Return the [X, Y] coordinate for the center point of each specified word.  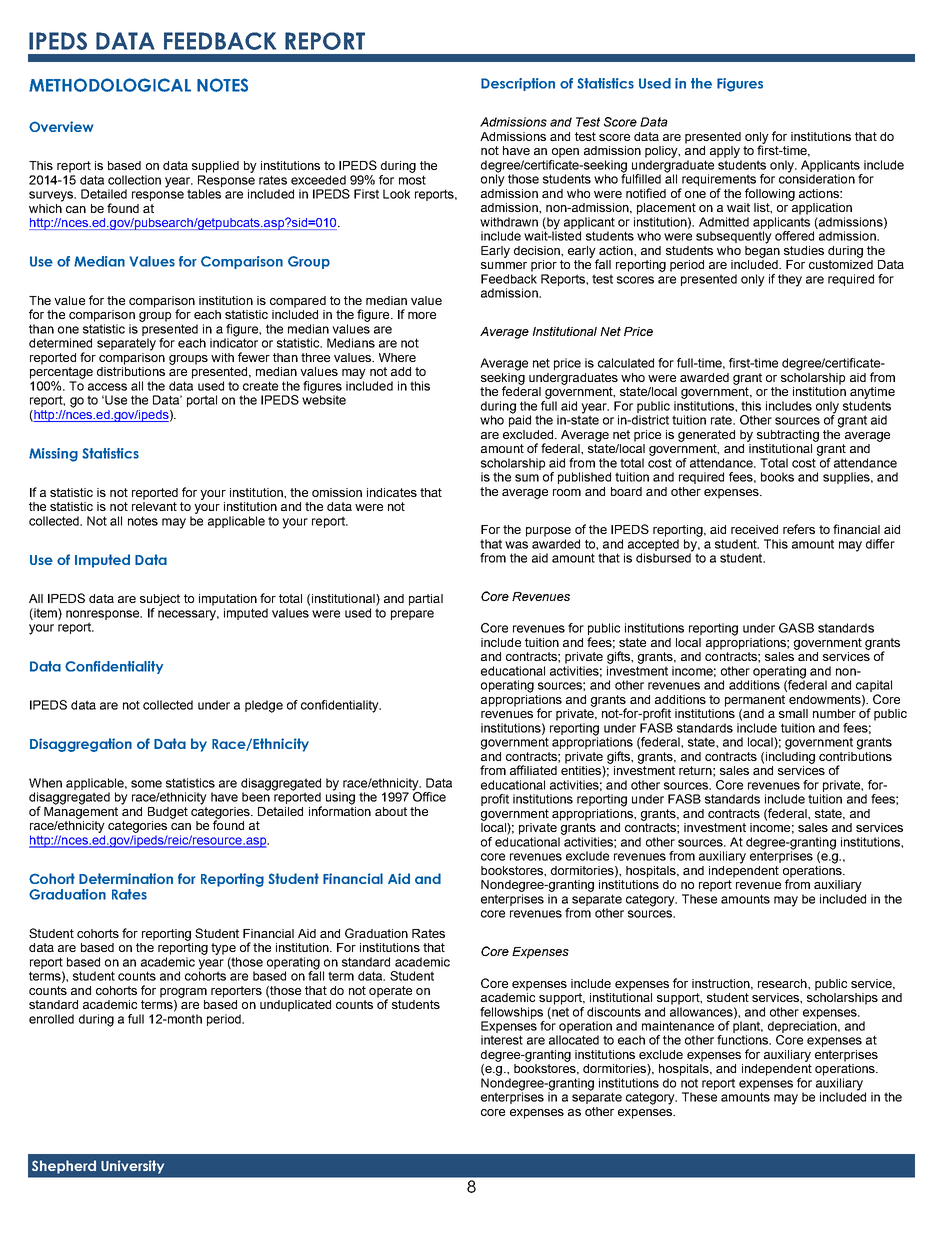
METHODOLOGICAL [110, 85]
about [391, 811]
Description [518, 84]
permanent [755, 701]
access [107, 387]
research [783, 983]
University [132, 1167]
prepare [412, 615]
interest [502, 1040]
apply [725, 152]
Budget [168, 813]
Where [397, 357]
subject [160, 600]
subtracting [788, 436]
